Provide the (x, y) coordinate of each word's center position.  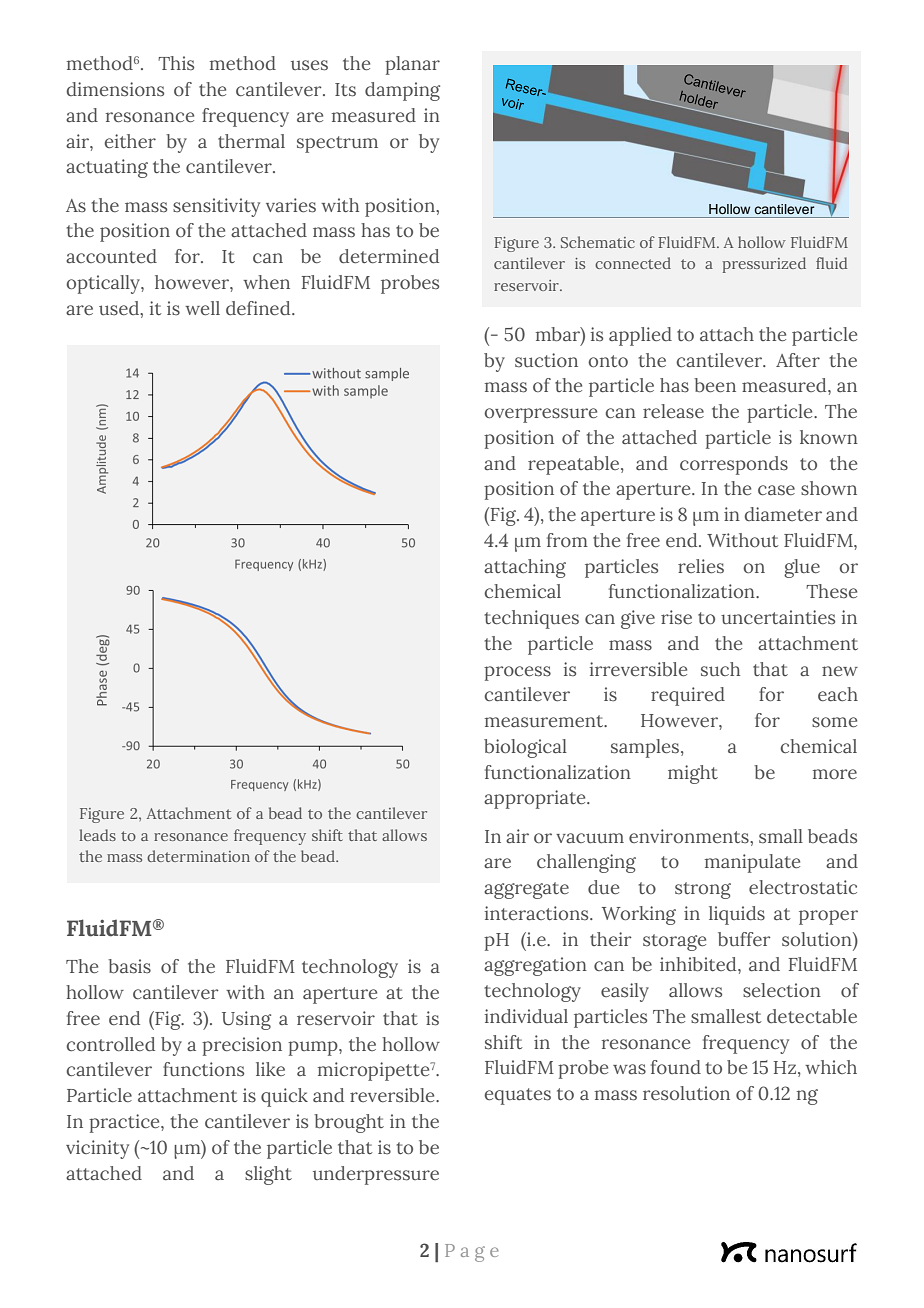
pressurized (764, 265)
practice (125, 1123)
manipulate (752, 863)
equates (517, 1096)
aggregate (526, 890)
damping (402, 91)
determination (198, 856)
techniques (532, 619)
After (798, 360)
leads (98, 835)
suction (546, 360)
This (176, 63)
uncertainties (778, 617)
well (202, 308)
